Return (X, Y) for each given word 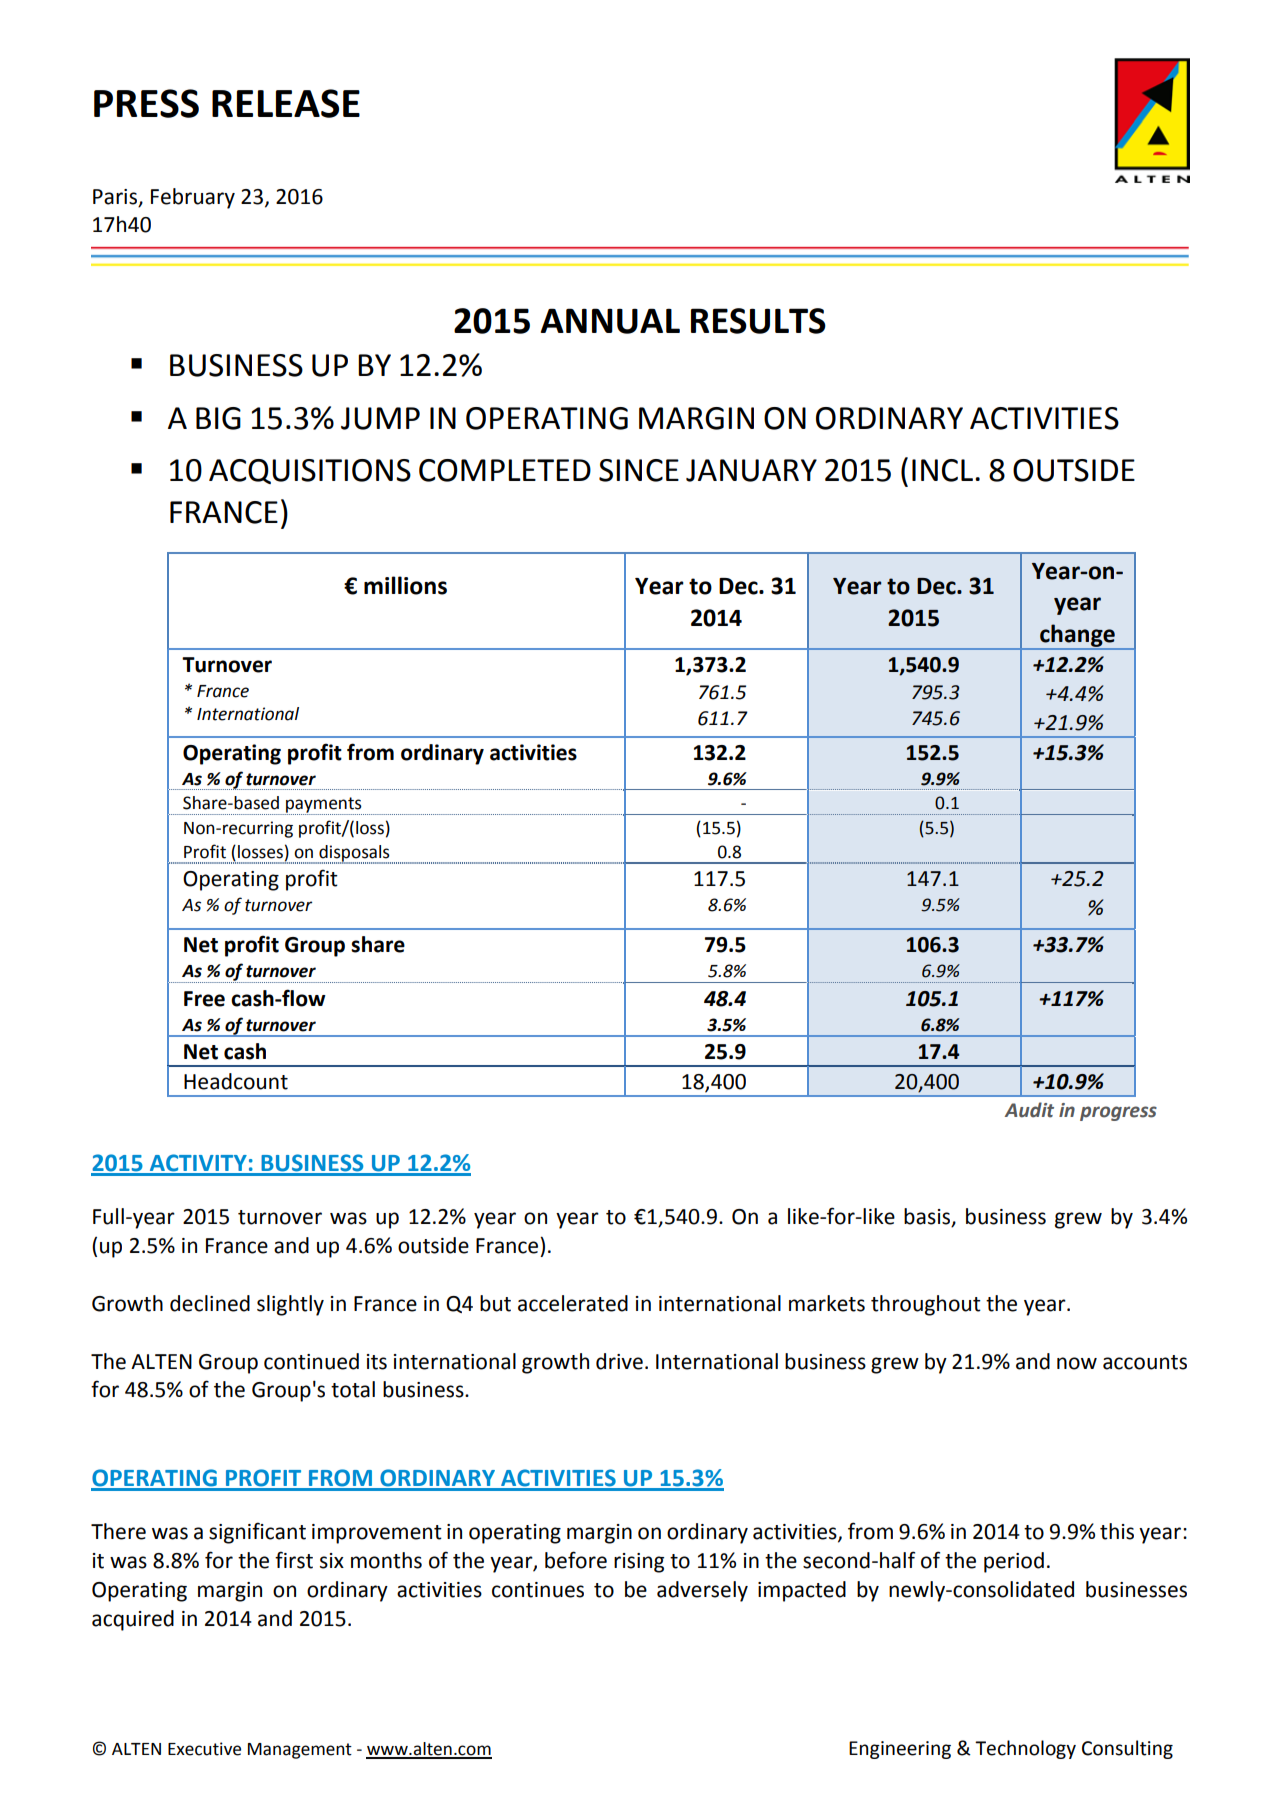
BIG (218, 418)
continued (311, 1361)
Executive (204, 1749)
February (193, 198)
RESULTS (758, 321)
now (1077, 1363)
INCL (944, 470)
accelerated (573, 1303)
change (1077, 636)
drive (619, 1361)
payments (324, 806)
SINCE (639, 470)
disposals (354, 854)
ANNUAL (610, 321)
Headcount (236, 1081)
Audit (1029, 1110)
